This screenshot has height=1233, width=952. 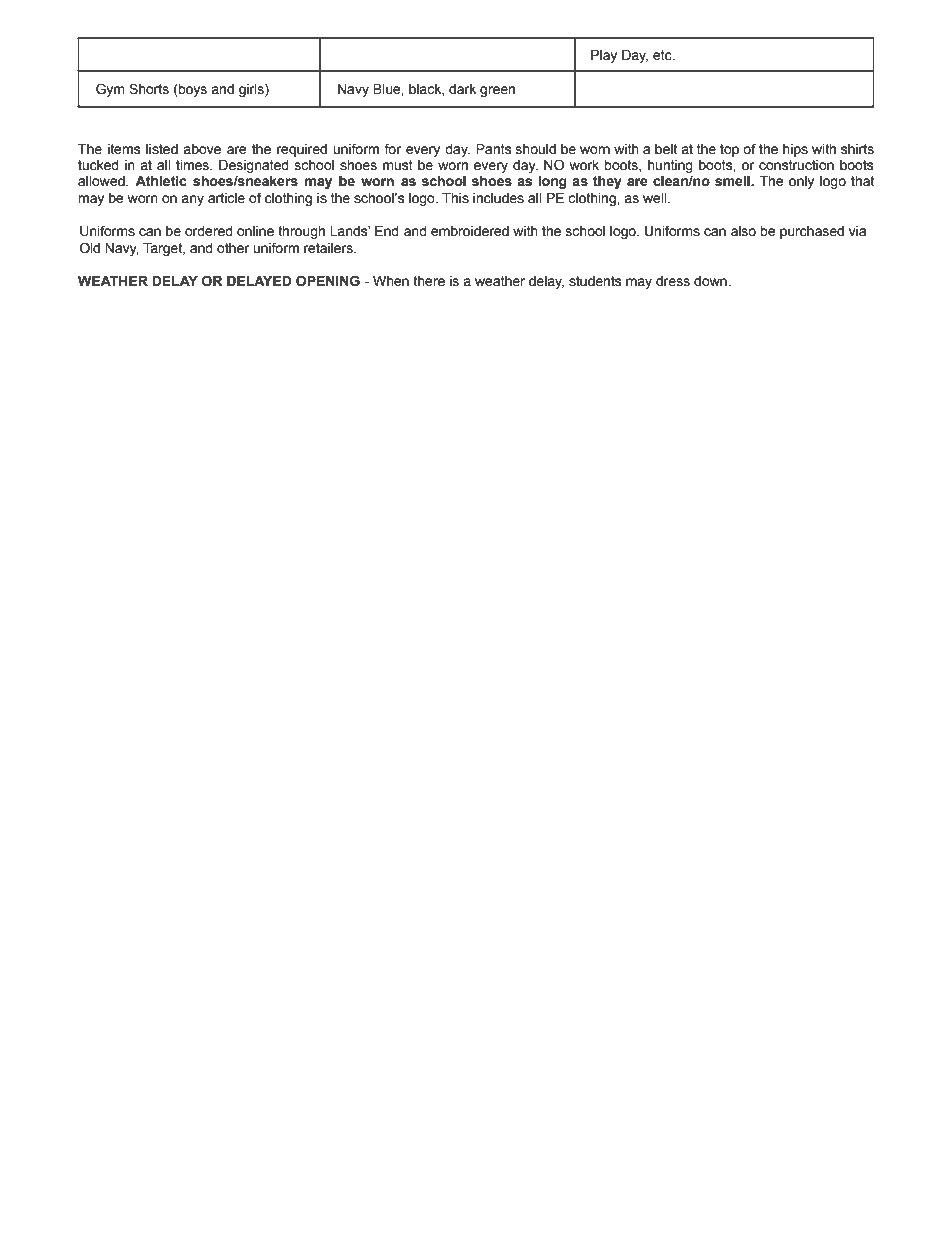 I want to click on Gym, so click(x=110, y=90).
